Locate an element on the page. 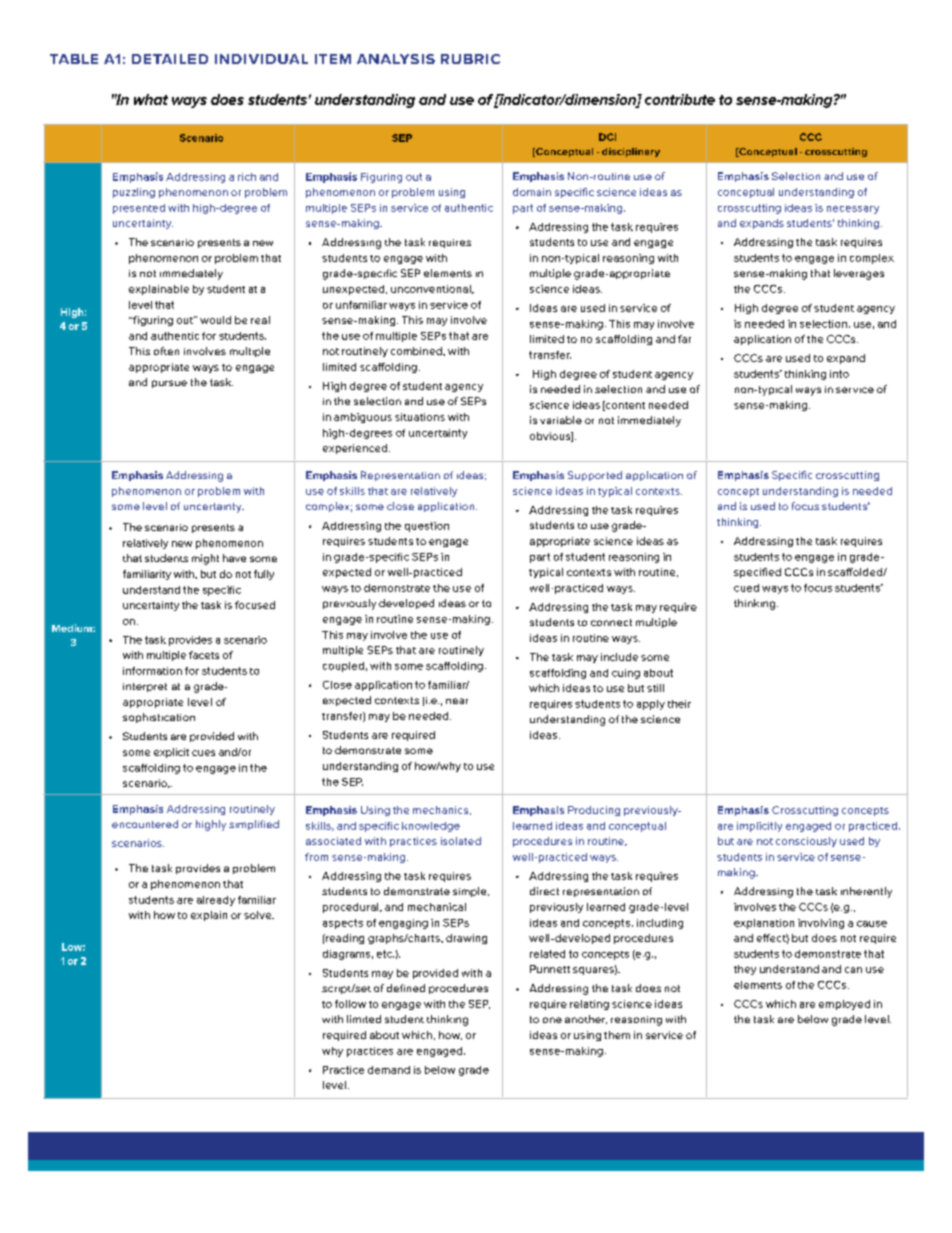 The image size is (952, 1233). facets is located at coordinates (204, 655).
